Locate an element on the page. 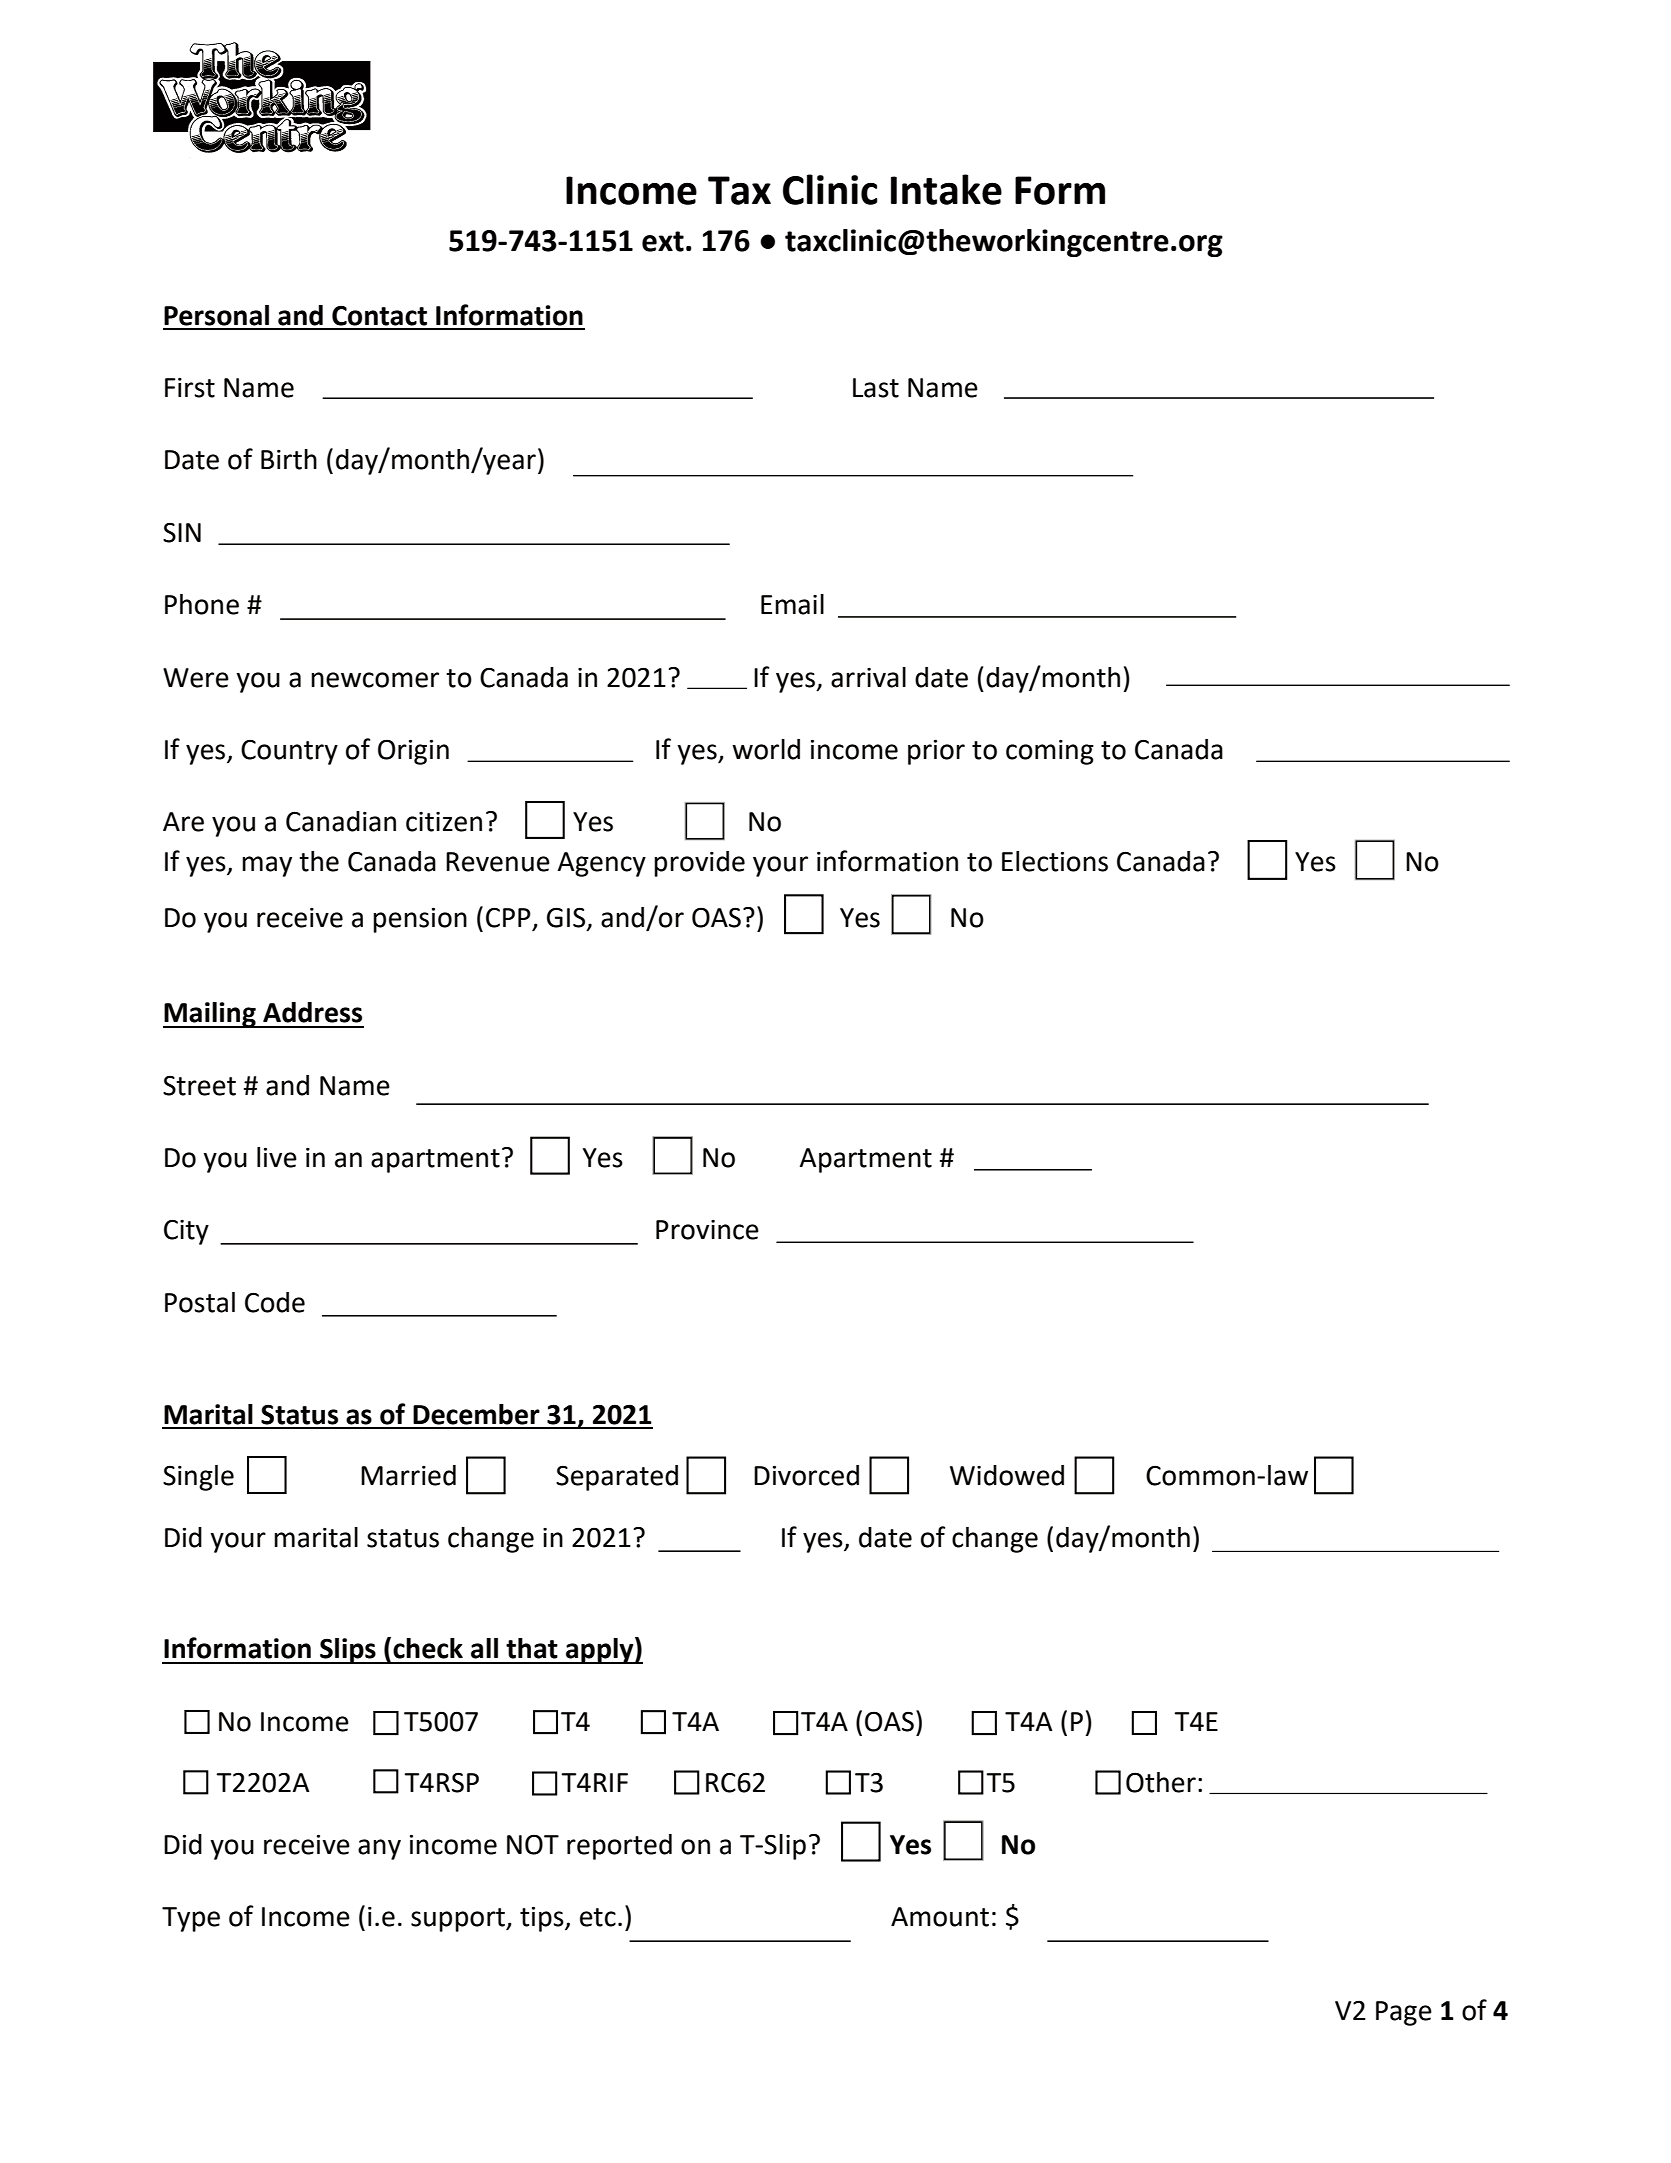 The image size is (1671, 2163). live is located at coordinates (277, 1157).
